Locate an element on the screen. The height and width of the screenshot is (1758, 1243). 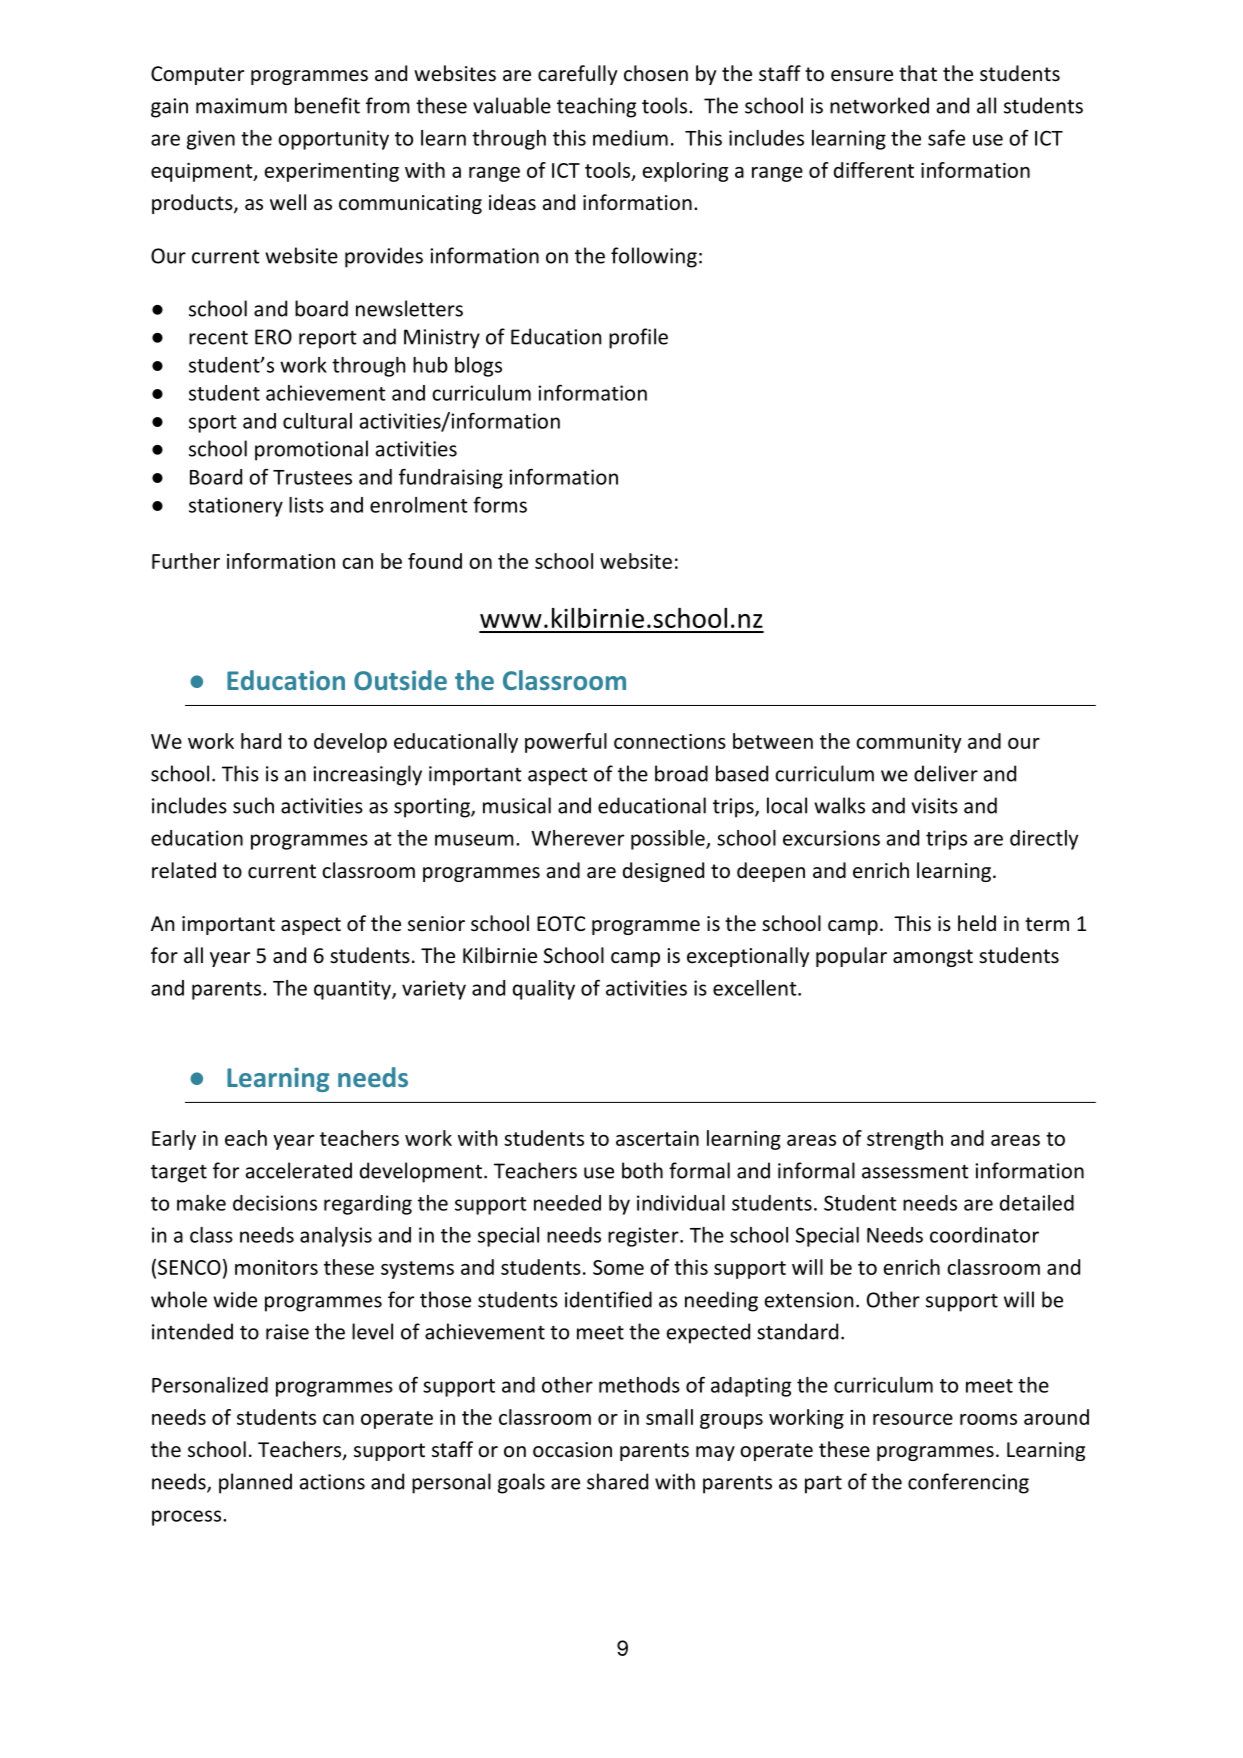
quantity is located at coordinates (353, 990).
